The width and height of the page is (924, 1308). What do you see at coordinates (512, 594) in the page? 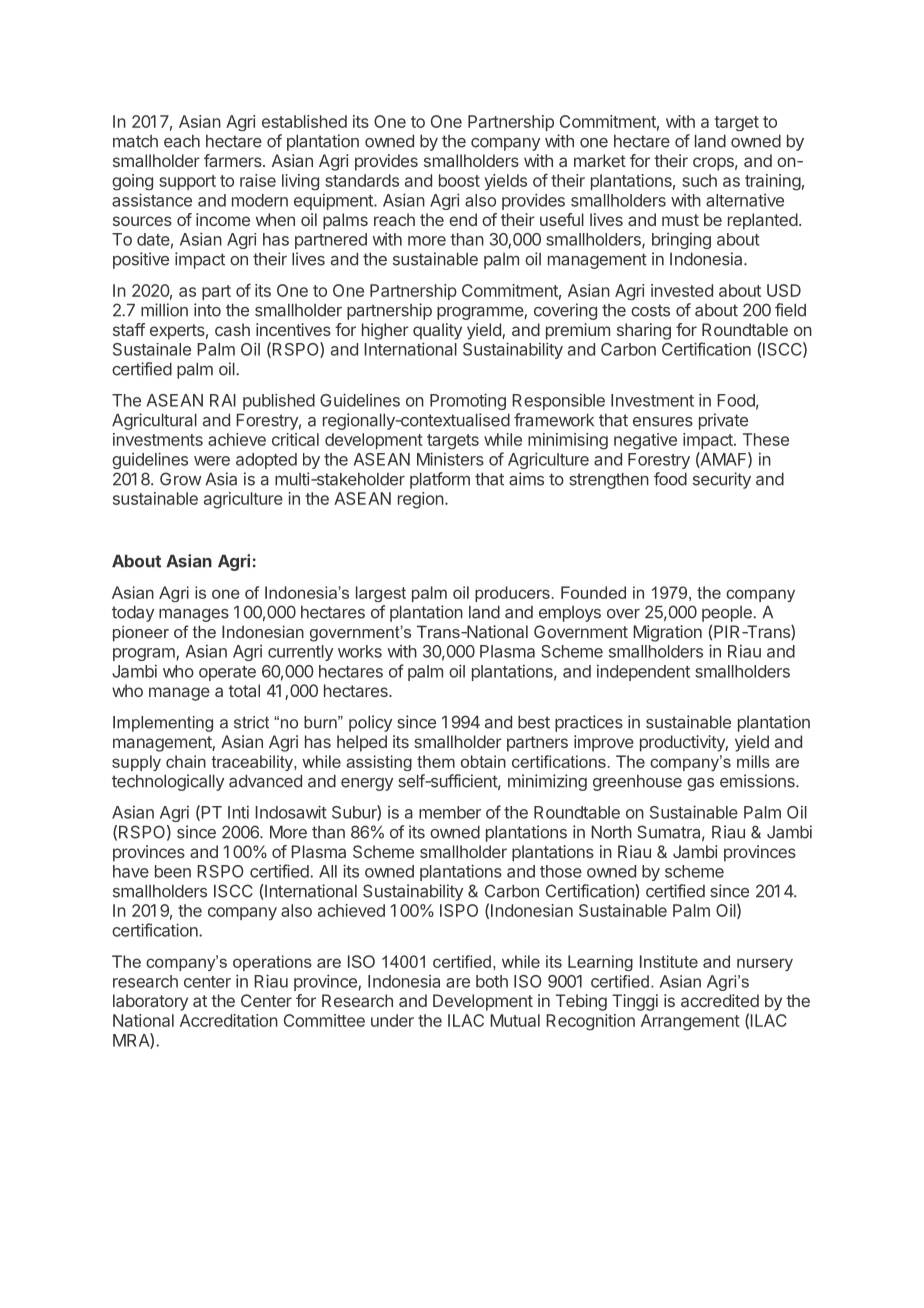
I see `producers` at bounding box center [512, 594].
